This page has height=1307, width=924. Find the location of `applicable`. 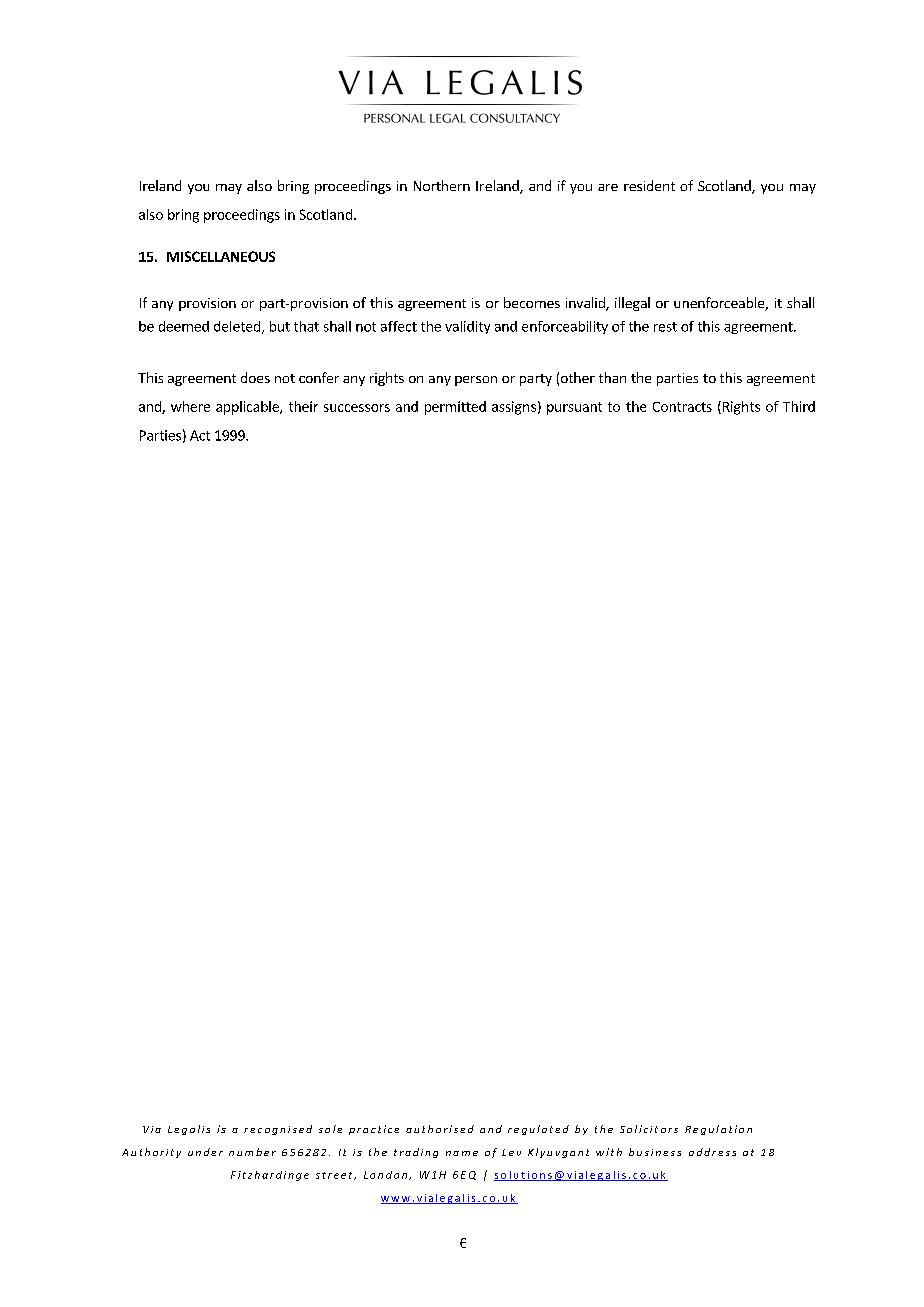

applicable is located at coordinates (248, 408).
